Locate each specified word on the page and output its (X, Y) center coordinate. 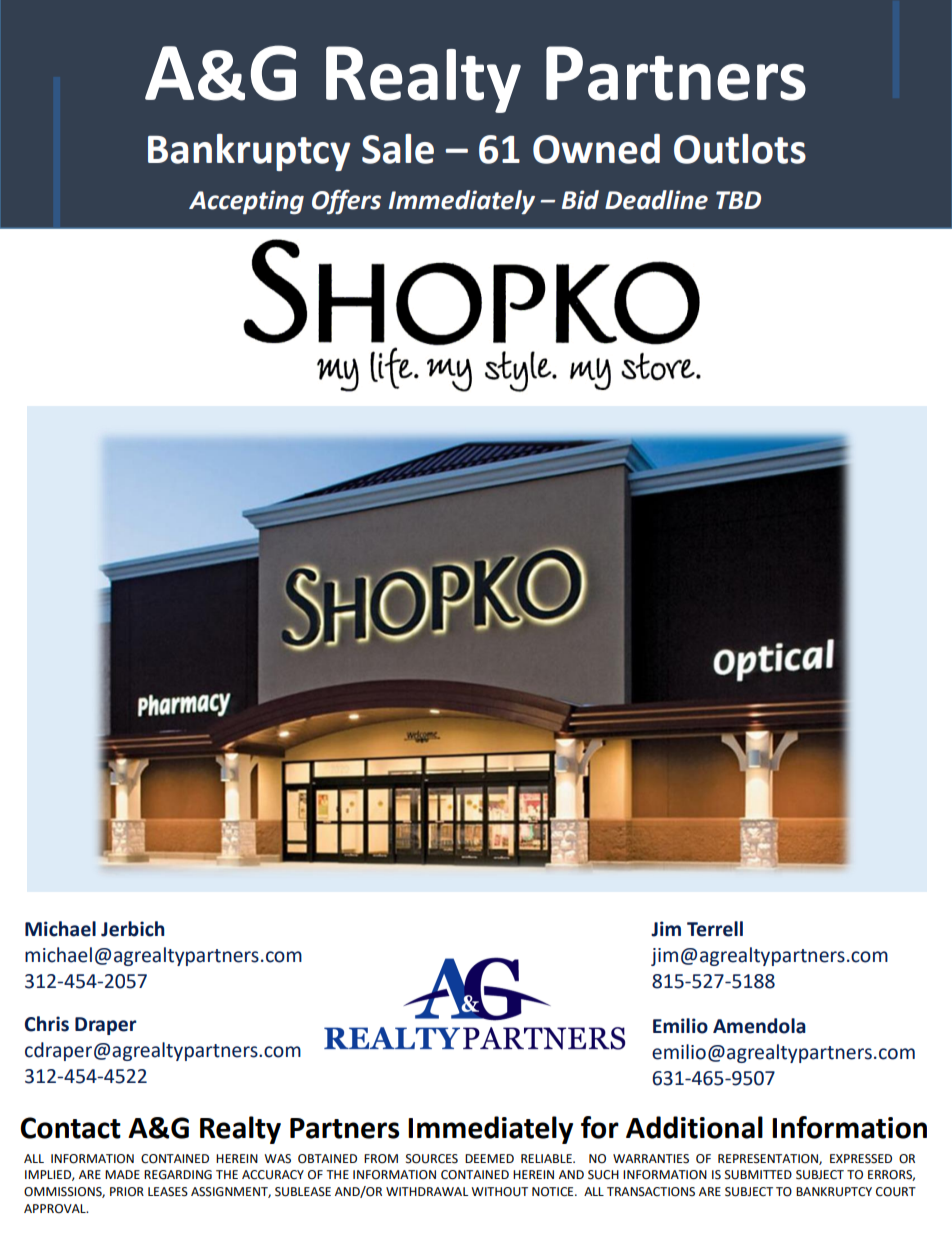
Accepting (246, 202)
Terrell (715, 929)
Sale (398, 148)
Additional (694, 1127)
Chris (47, 1024)
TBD (738, 200)
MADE (122, 1174)
